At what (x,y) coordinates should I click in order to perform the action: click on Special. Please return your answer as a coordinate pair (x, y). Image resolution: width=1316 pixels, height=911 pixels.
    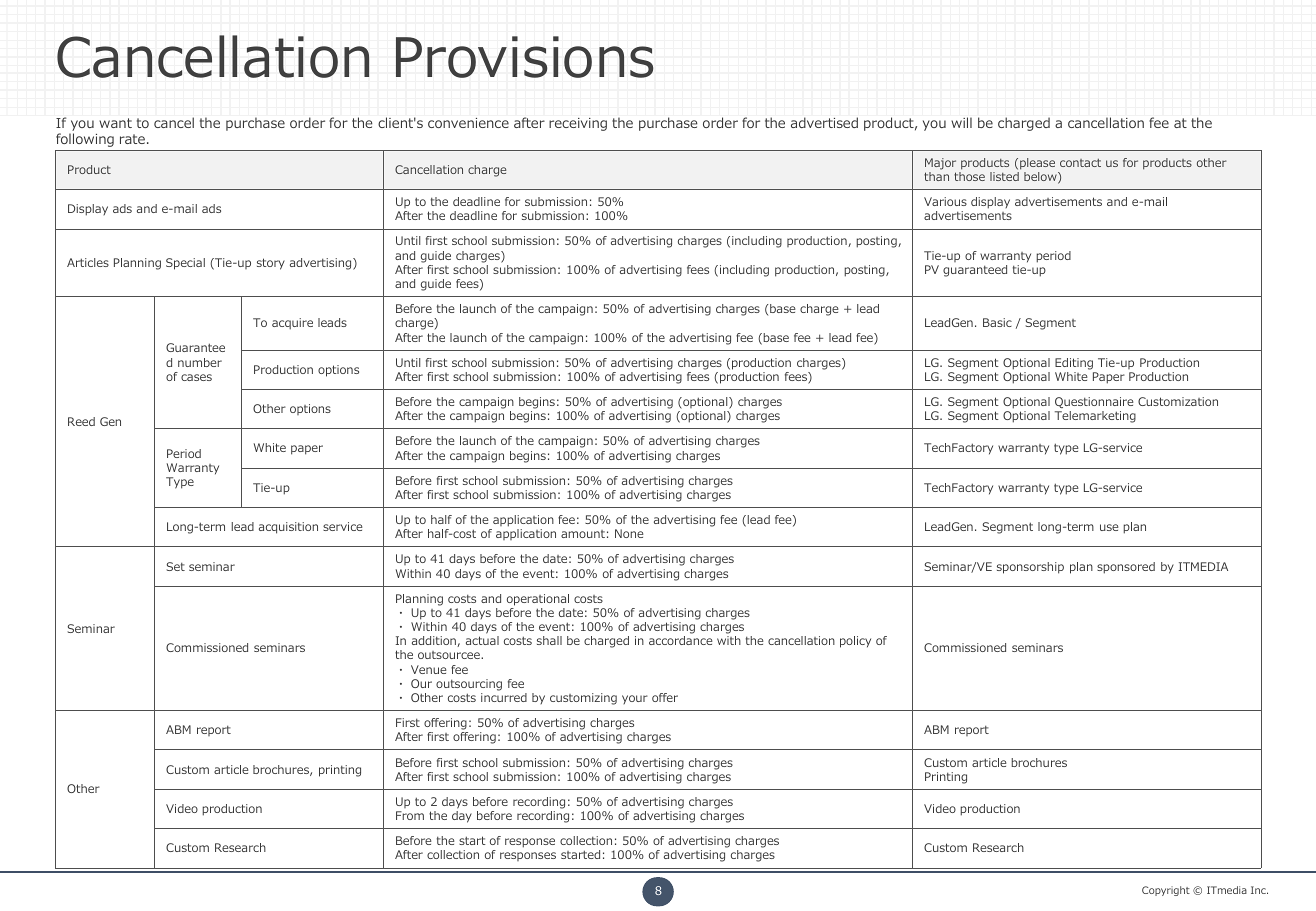
    Looking at the image, I should click on (185, 264).
